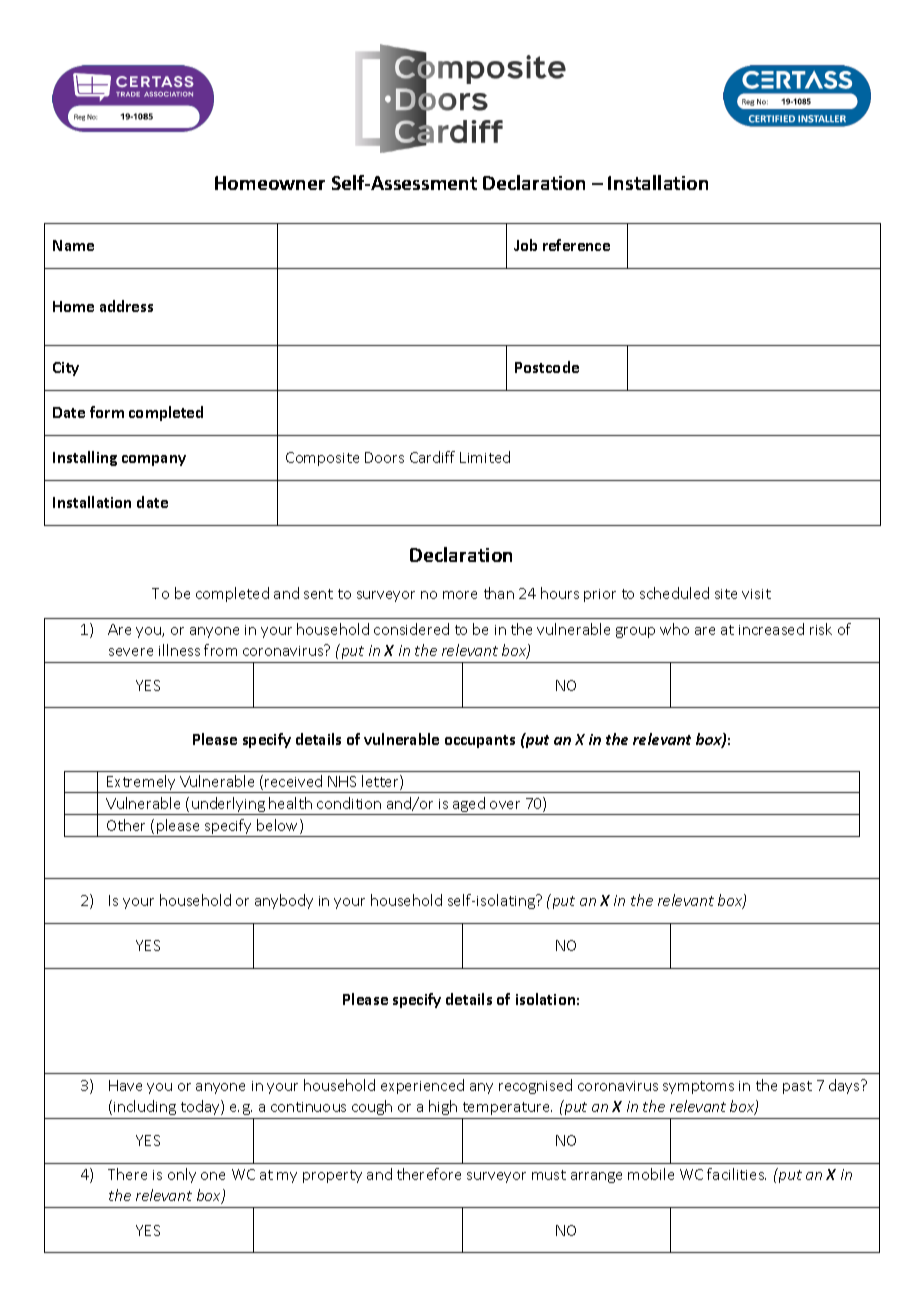  Describe the element at coordinates (771, 629) in the screenshot. I see `increased` at that location.
